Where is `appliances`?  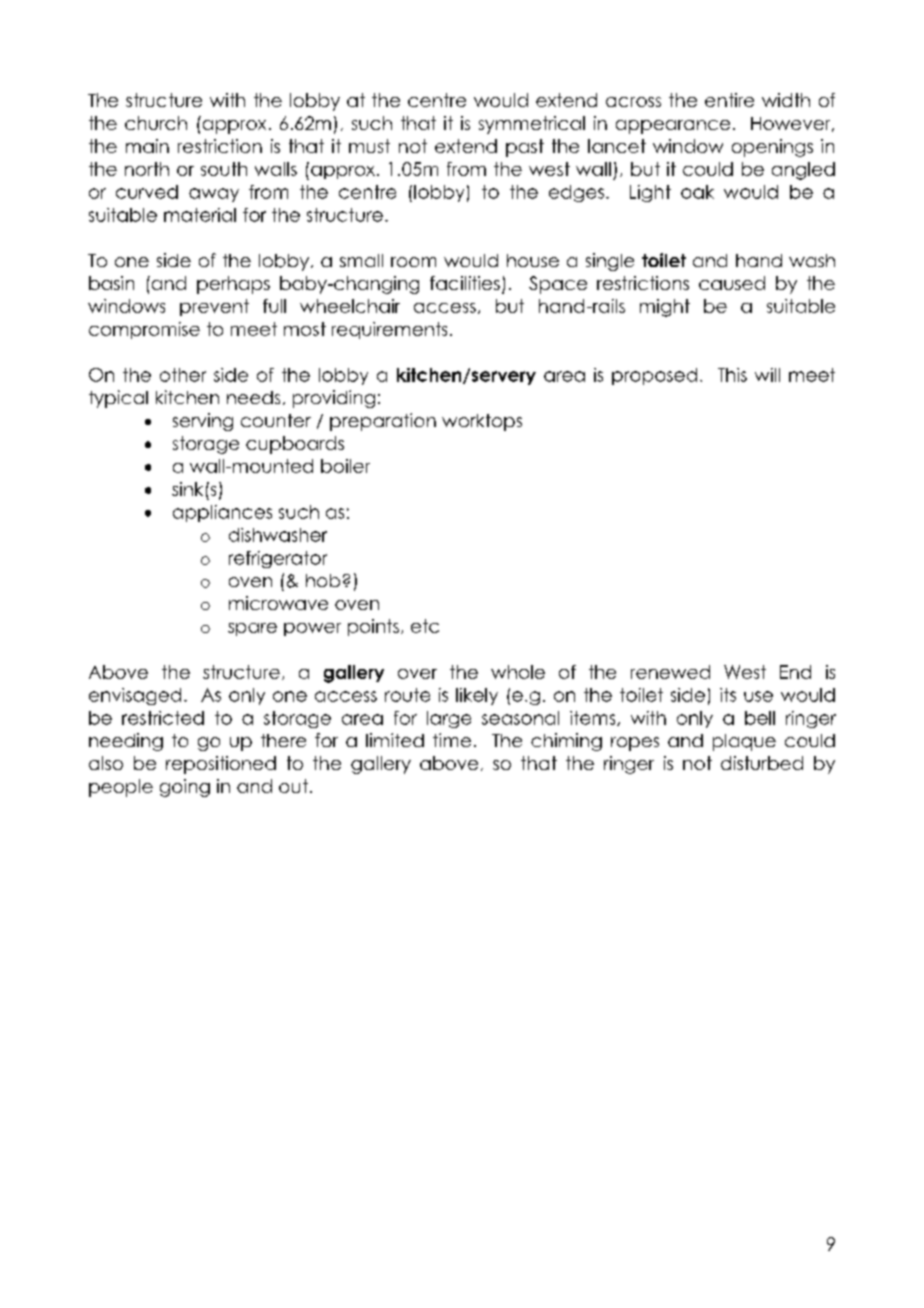
appliances is located at coordinates (222, 513).
